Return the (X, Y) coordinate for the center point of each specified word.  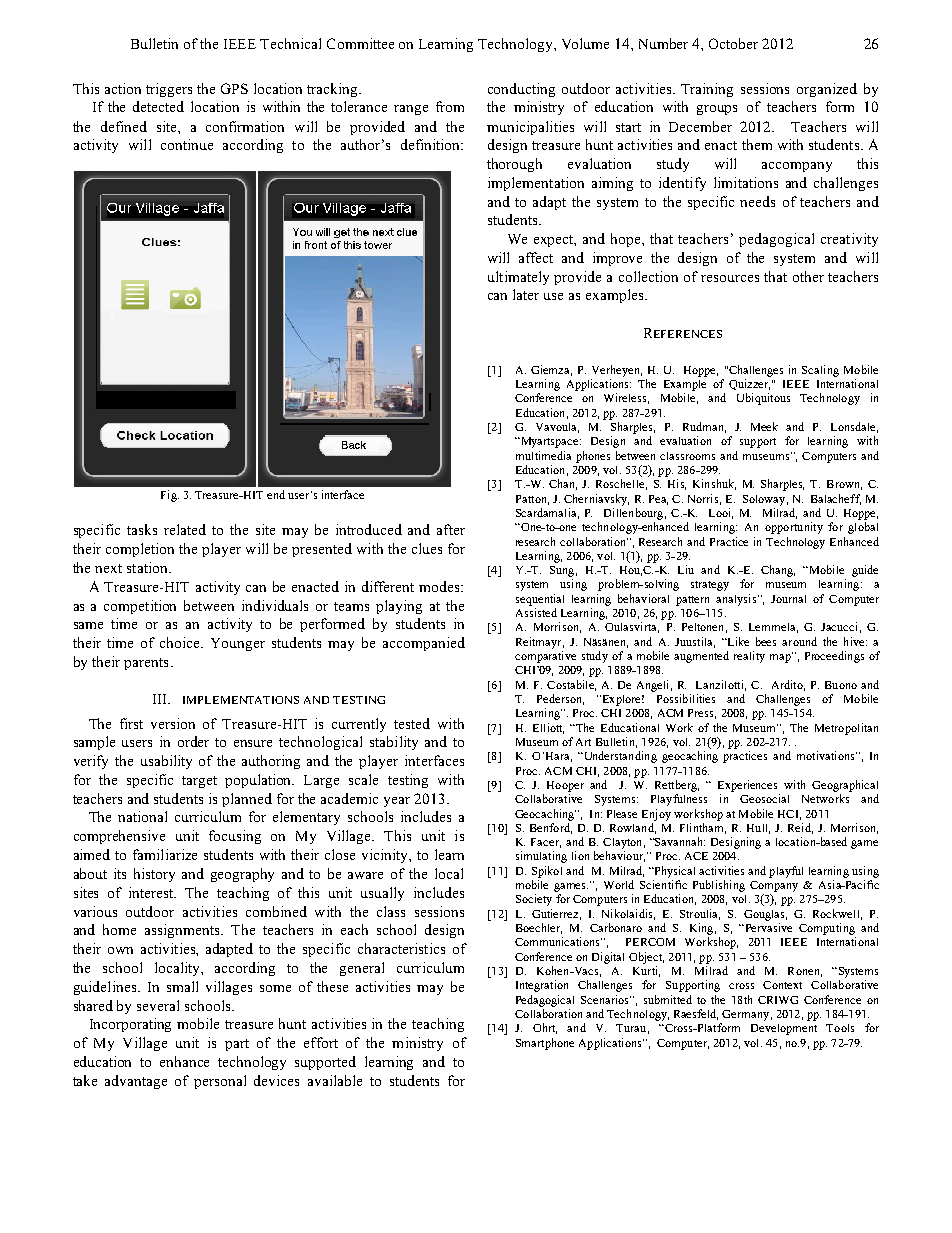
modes (440, 586)
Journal (788, 599)
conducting (521, 90)
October (733, 43)
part (237, 1045)
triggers (169, 90)
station (148, 567)
